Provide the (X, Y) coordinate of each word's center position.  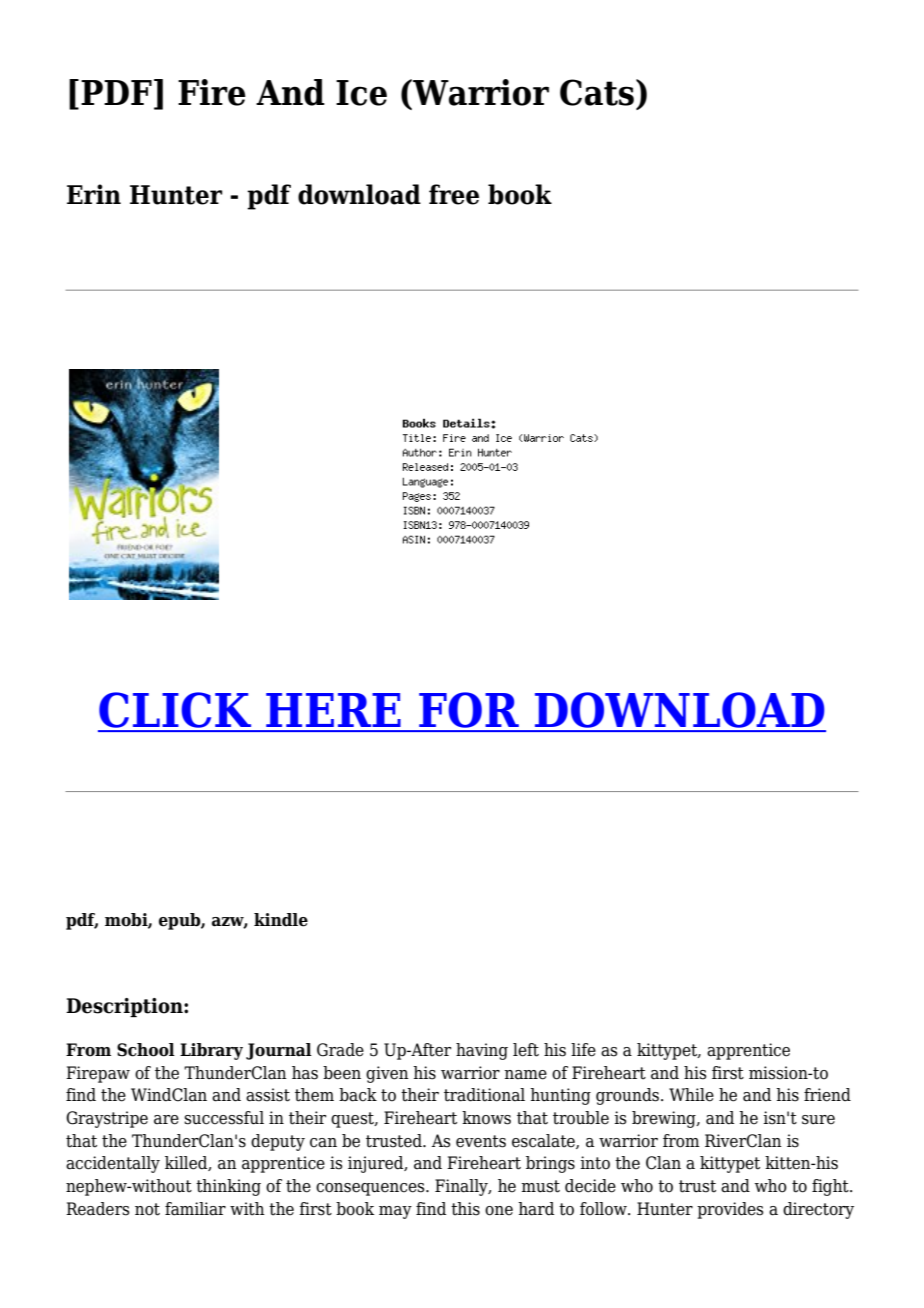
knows (486, 1118)
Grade (340, 1050)
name (525, 1075)
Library (211, 1051)
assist (268, 1095)
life (583, 1050)
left (526, 1050)
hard (536, 1209)
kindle (281, 920)
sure (818, 1120)
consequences (371, 1189)
